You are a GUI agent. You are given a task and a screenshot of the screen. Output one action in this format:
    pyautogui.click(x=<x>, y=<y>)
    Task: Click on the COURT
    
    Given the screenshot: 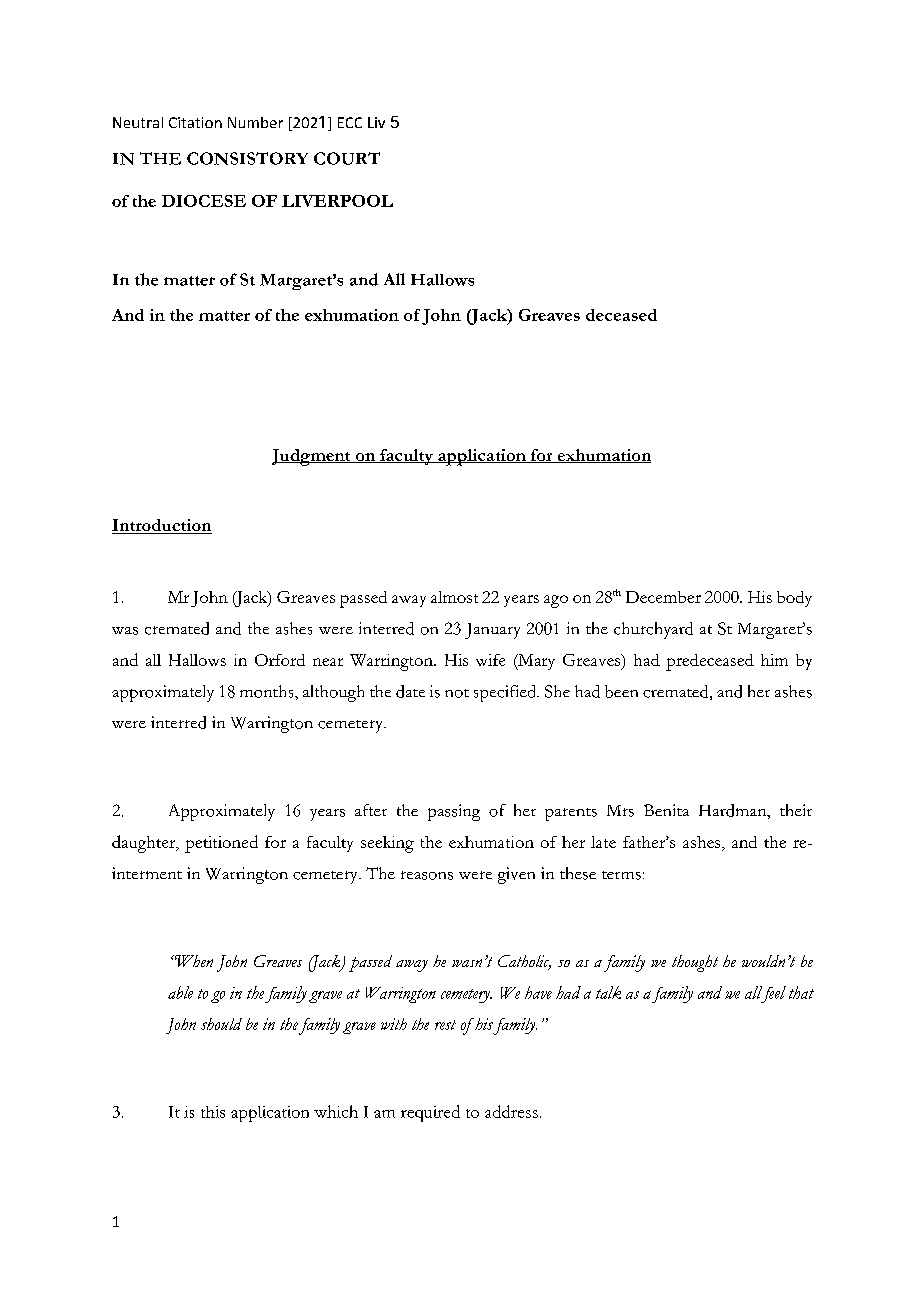 What is the action you would take?
    pyautogui.click(x=347, y=158)
